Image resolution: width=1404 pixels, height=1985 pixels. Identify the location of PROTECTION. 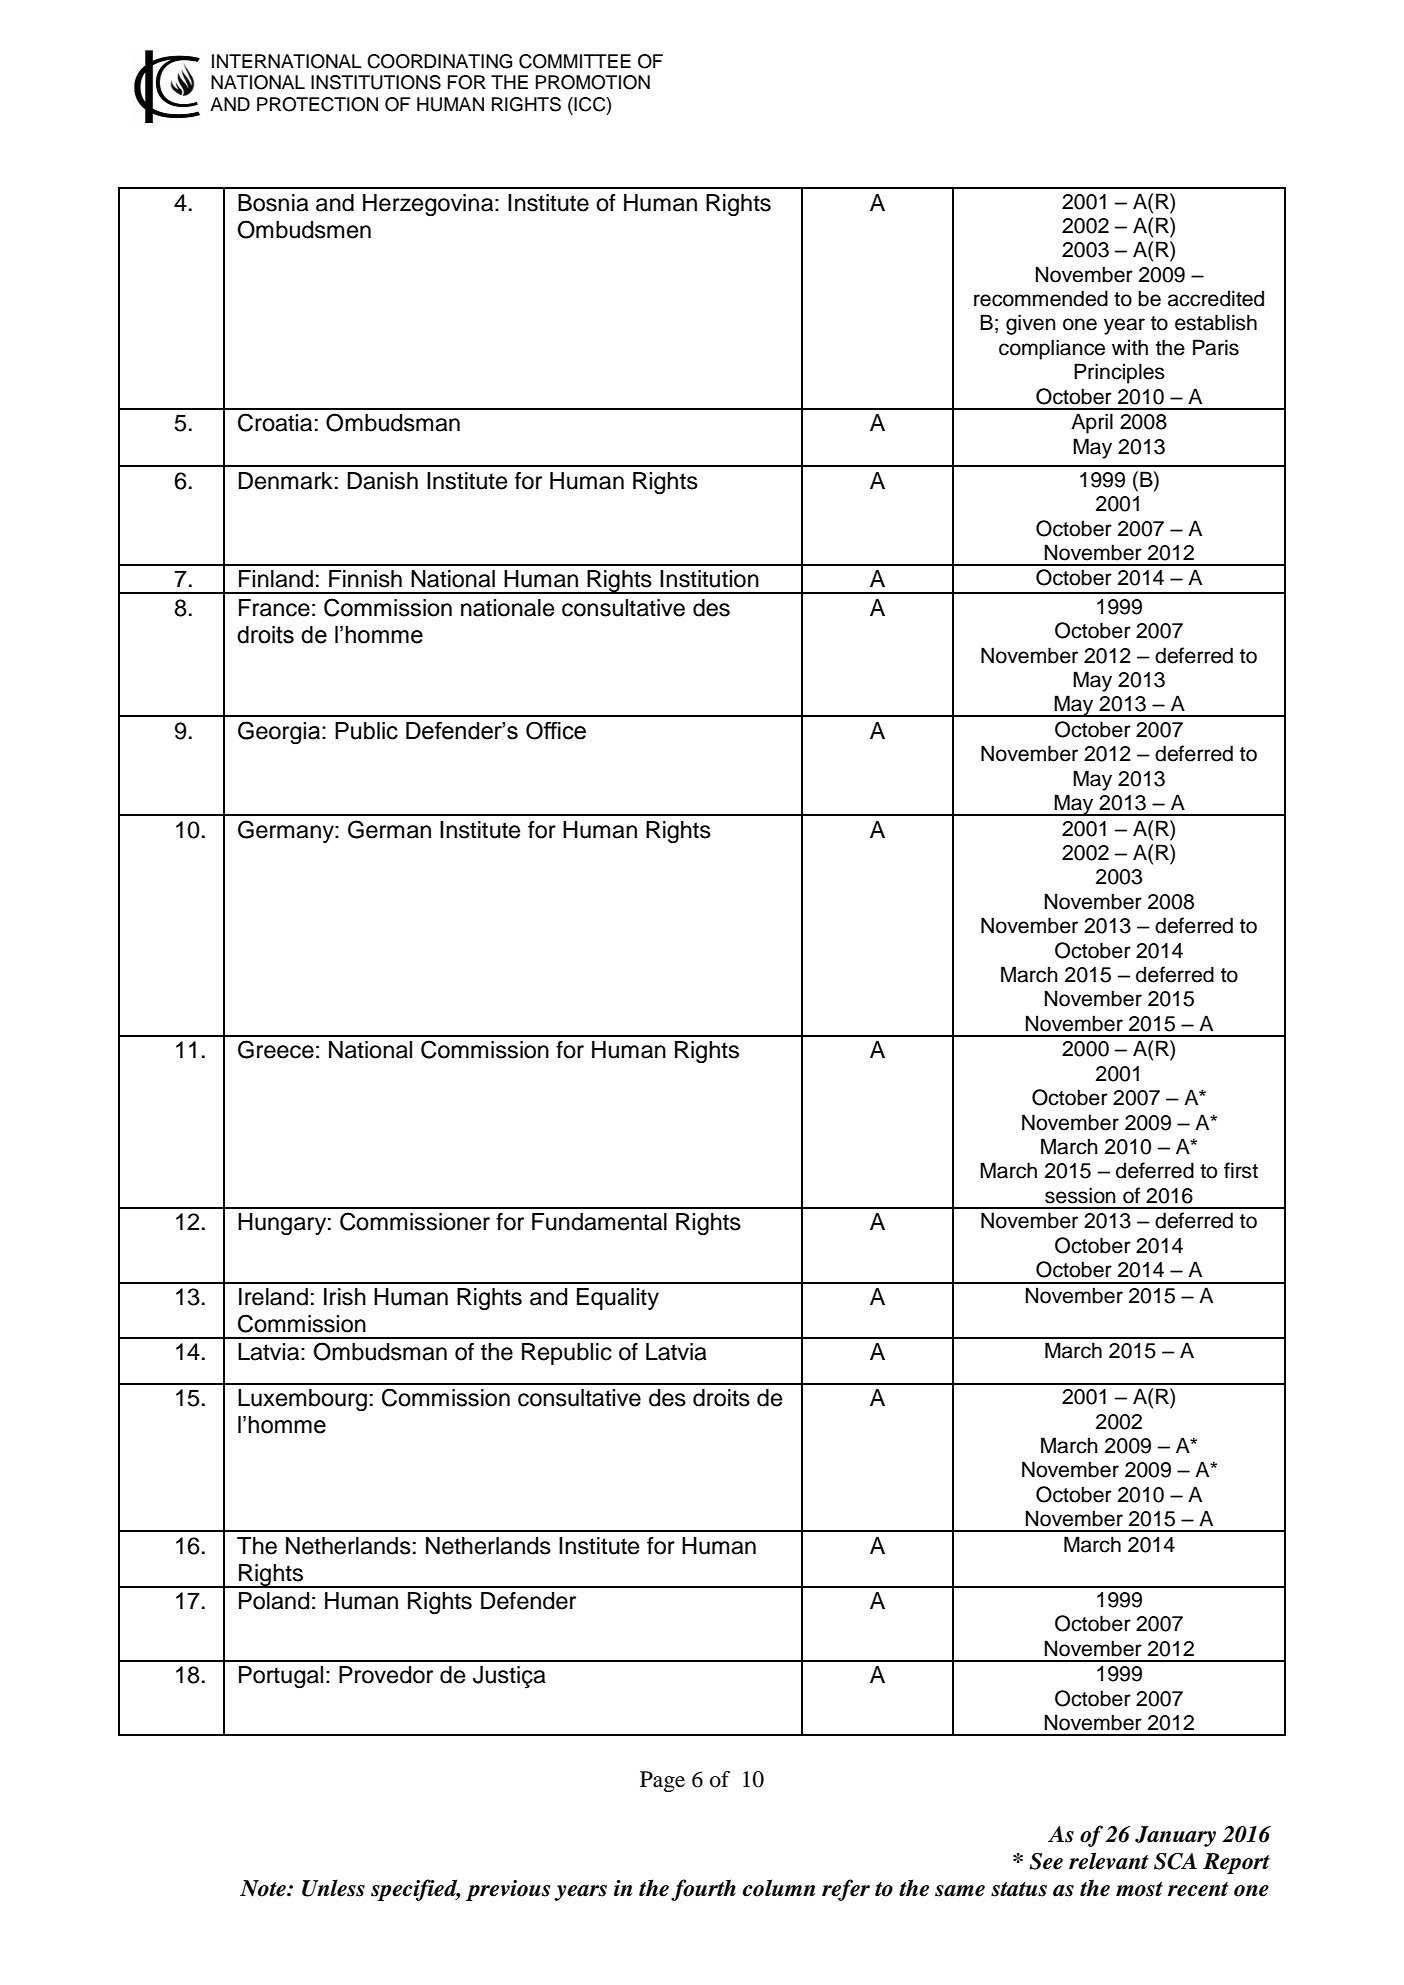
(317, 104).
